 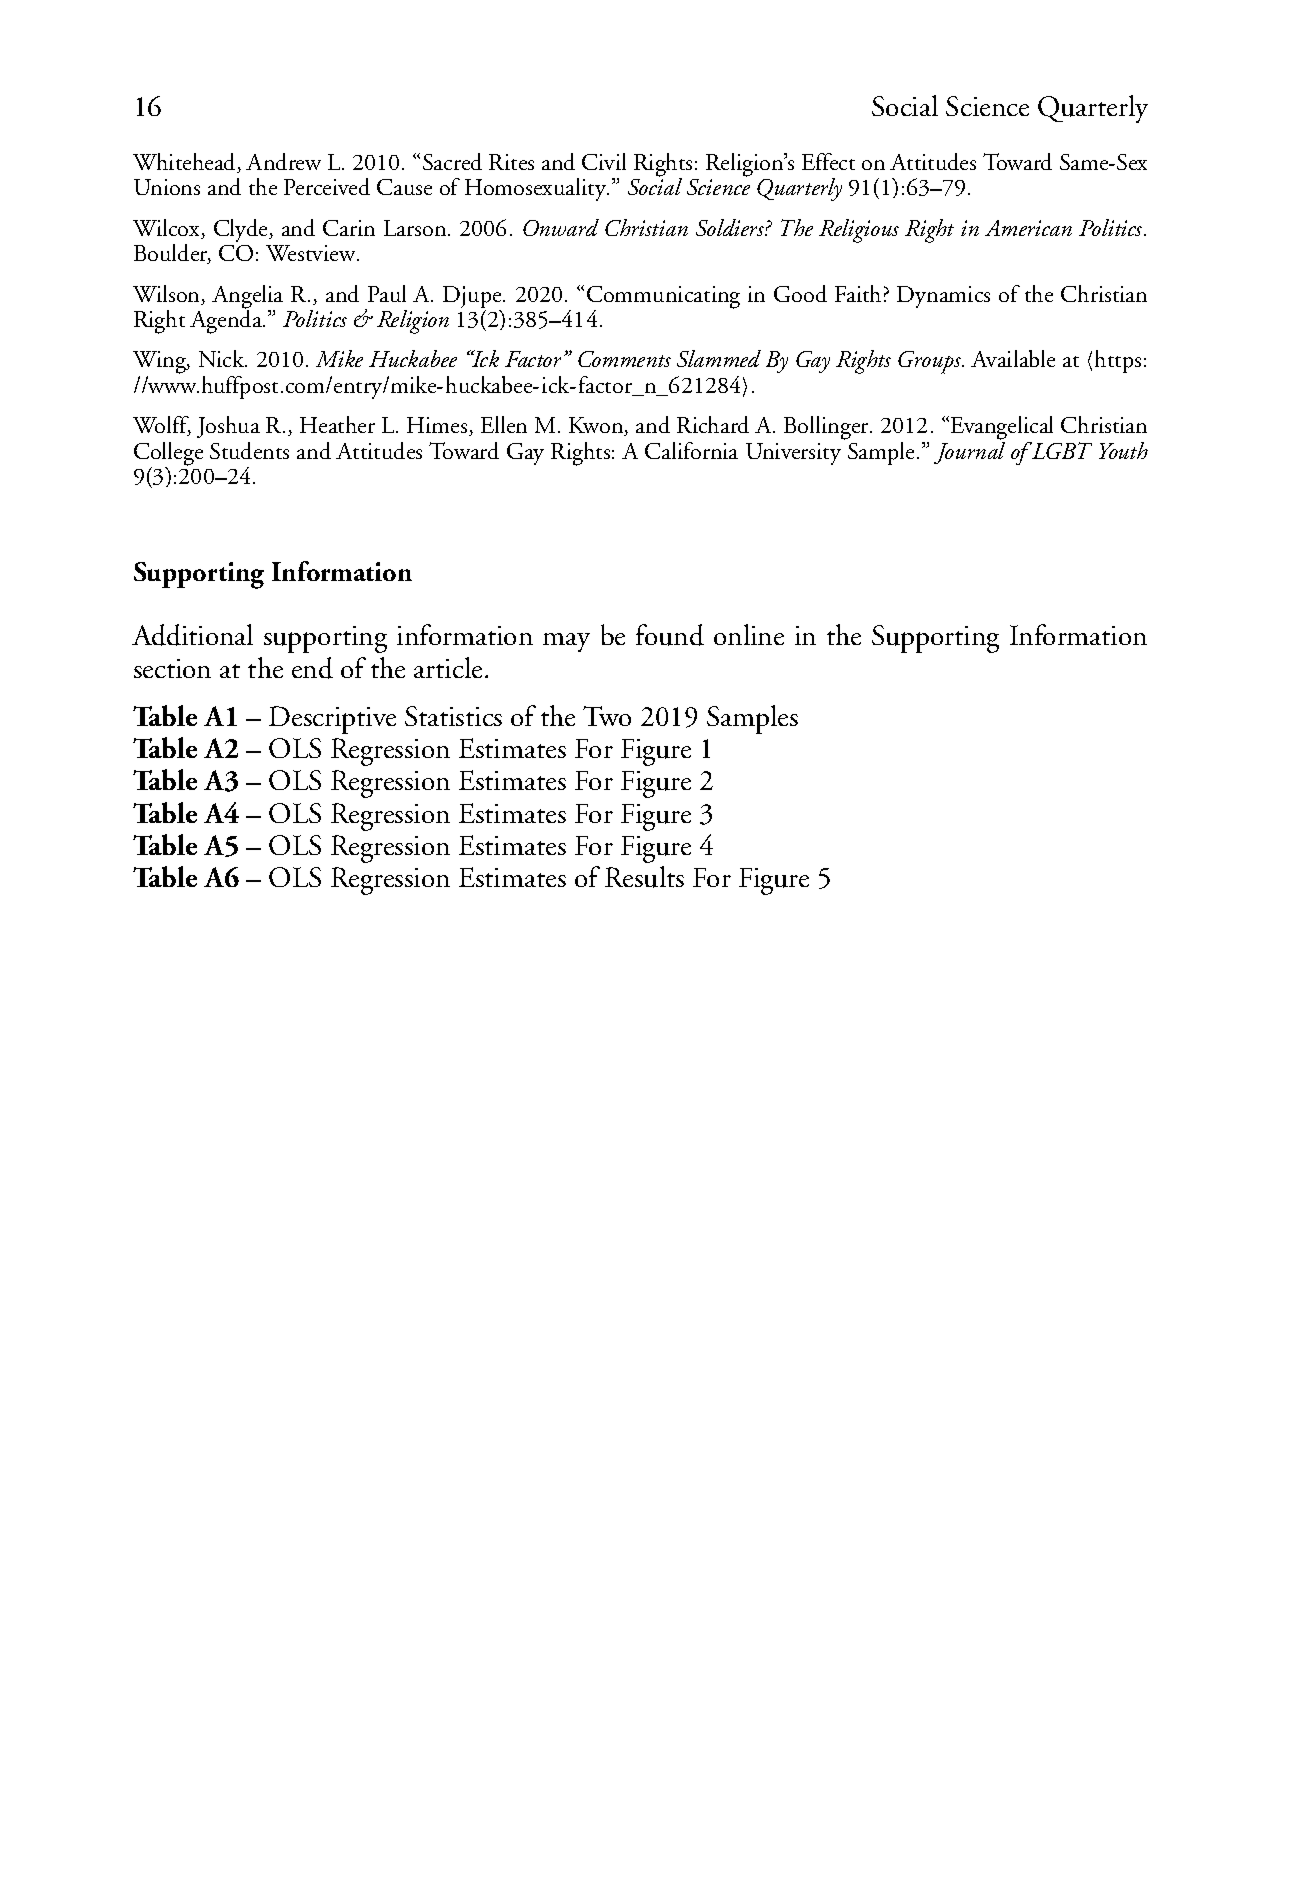 What do you see at coordinates (327, 186) in the document?
I see `Perceived` at bounding box center [327, 186].
